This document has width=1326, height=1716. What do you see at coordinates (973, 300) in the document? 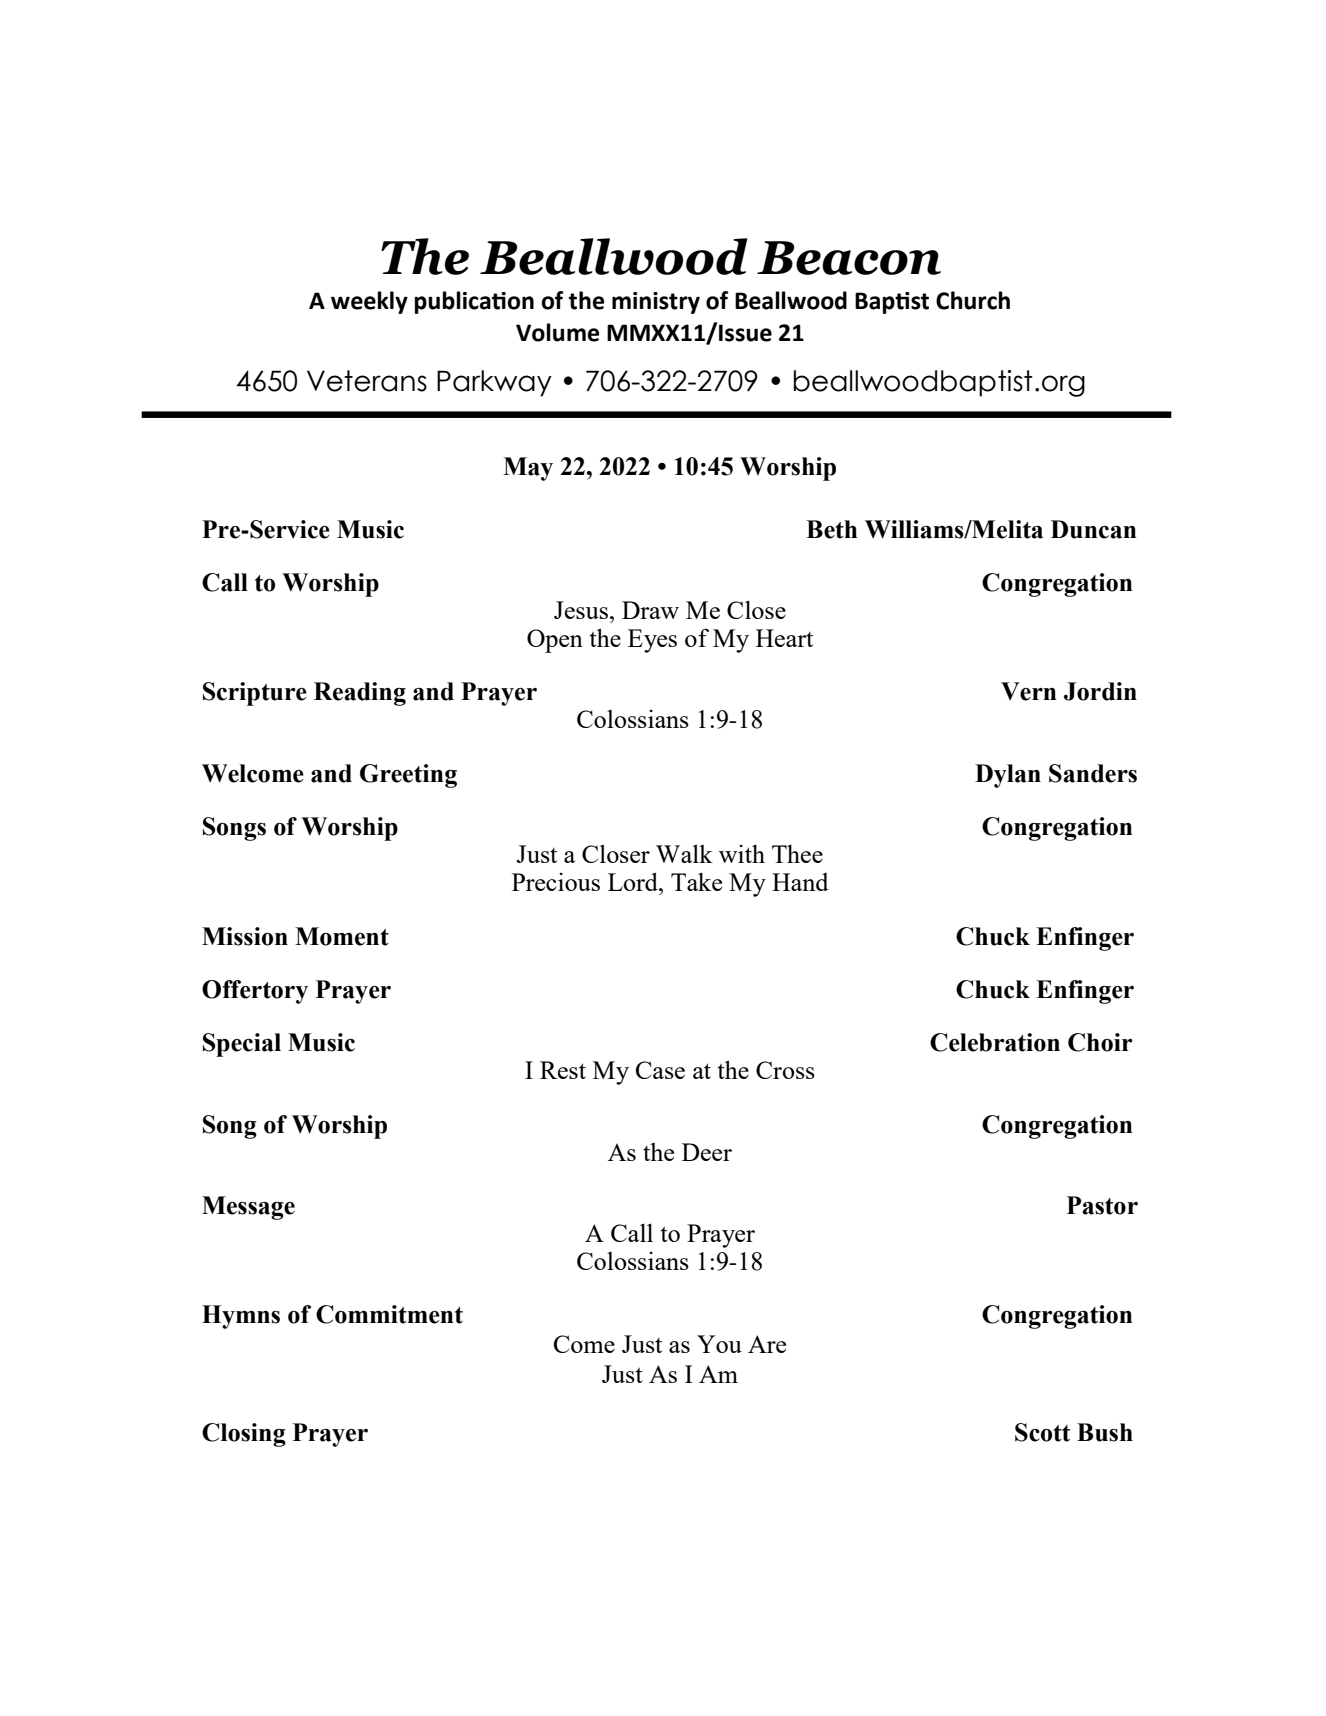
I see `Church` at bounding box center [973, 300].
